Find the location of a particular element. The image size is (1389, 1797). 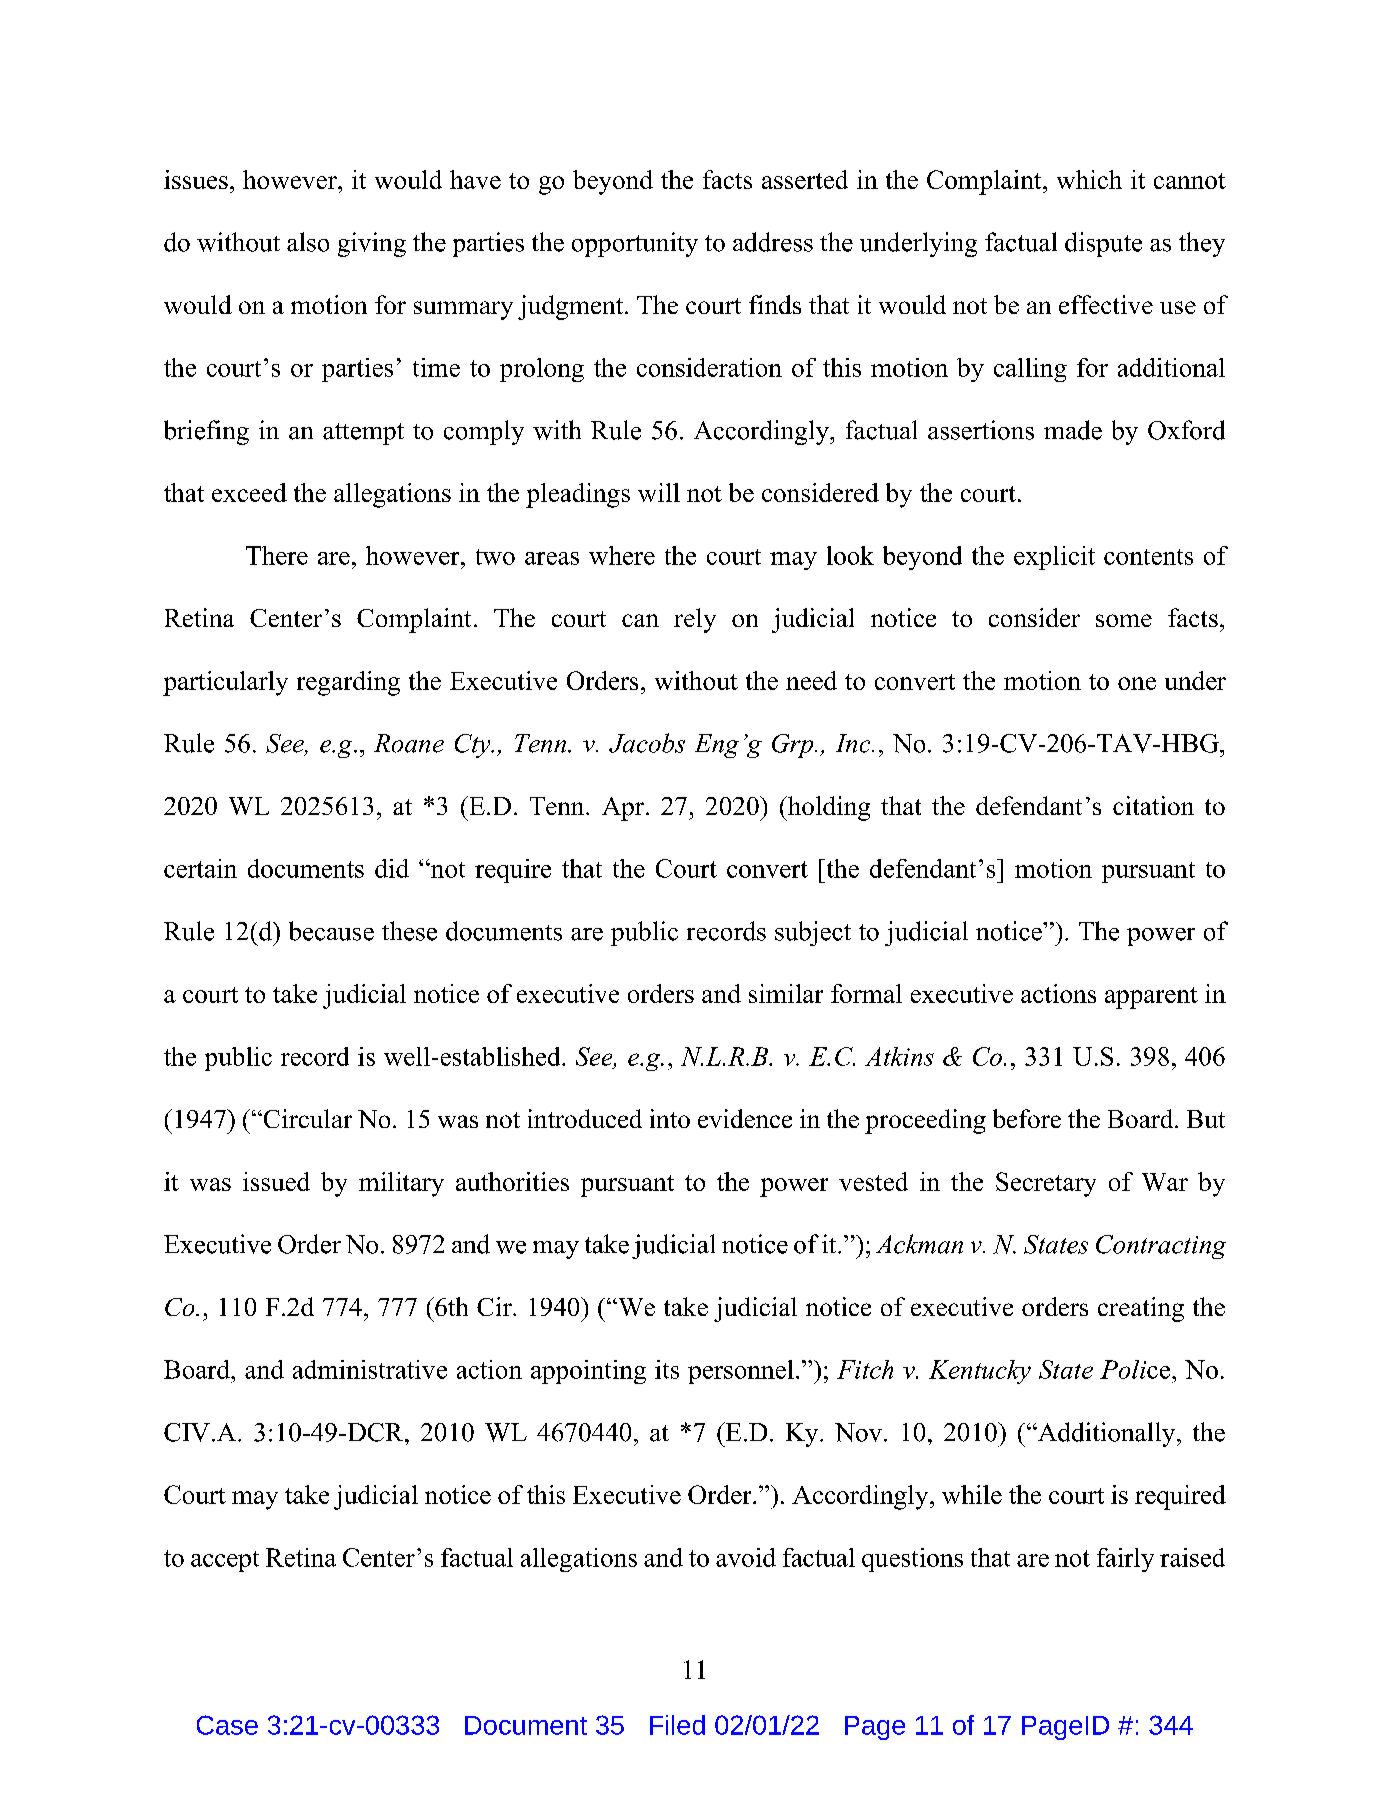

dispute is located at coordinates (1103, 244).
